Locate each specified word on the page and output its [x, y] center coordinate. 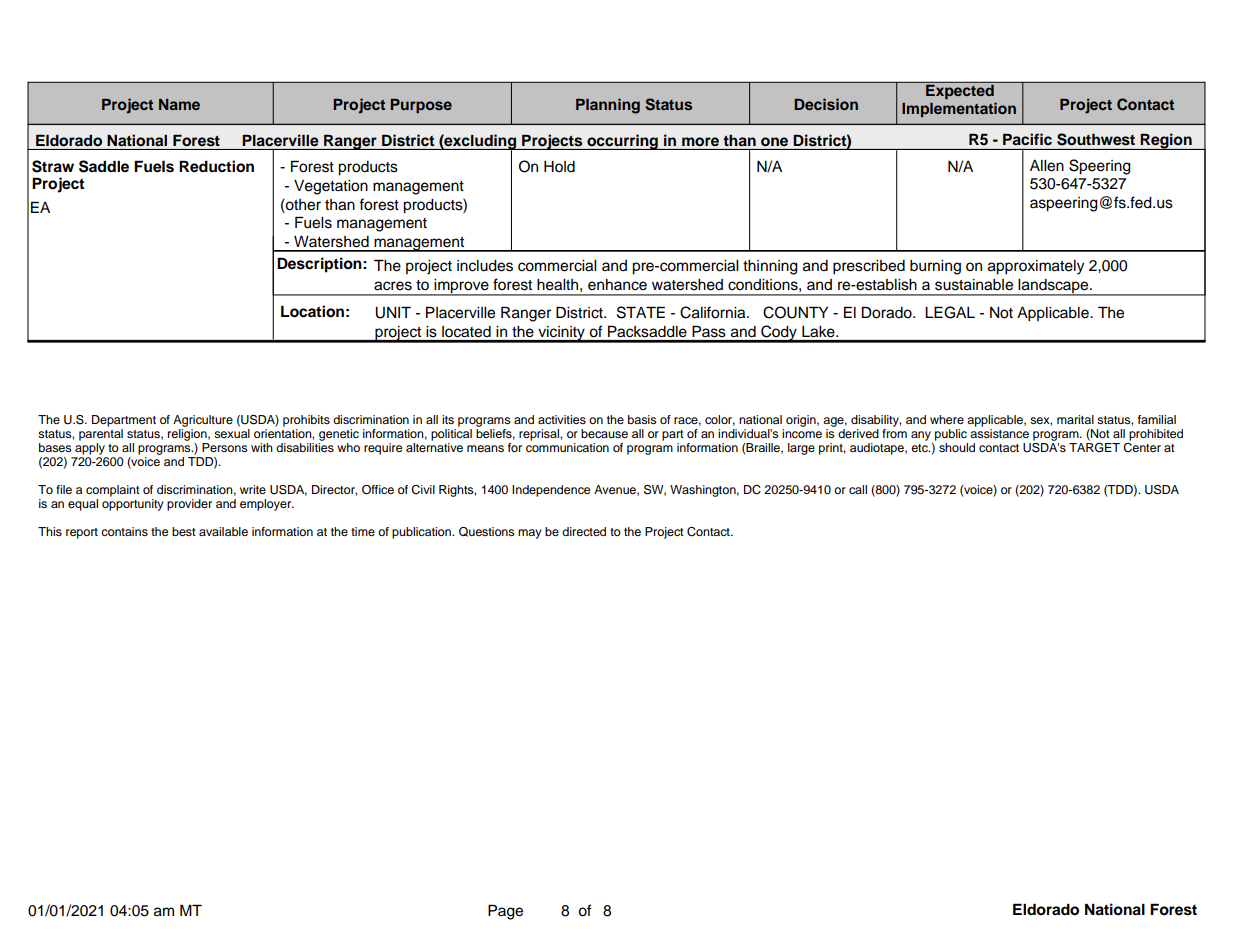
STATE [641, 312]
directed [584, 531]
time [363, 531]
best [184, 531]
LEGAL [950, 312]
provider [189, 505]
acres [393, 286]
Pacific [1027, 139]
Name [179, 104]
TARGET [1094, 446]
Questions [486, 532]
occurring [622, 142]
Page [505, 912]
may [530, 534]
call [858, 489]
